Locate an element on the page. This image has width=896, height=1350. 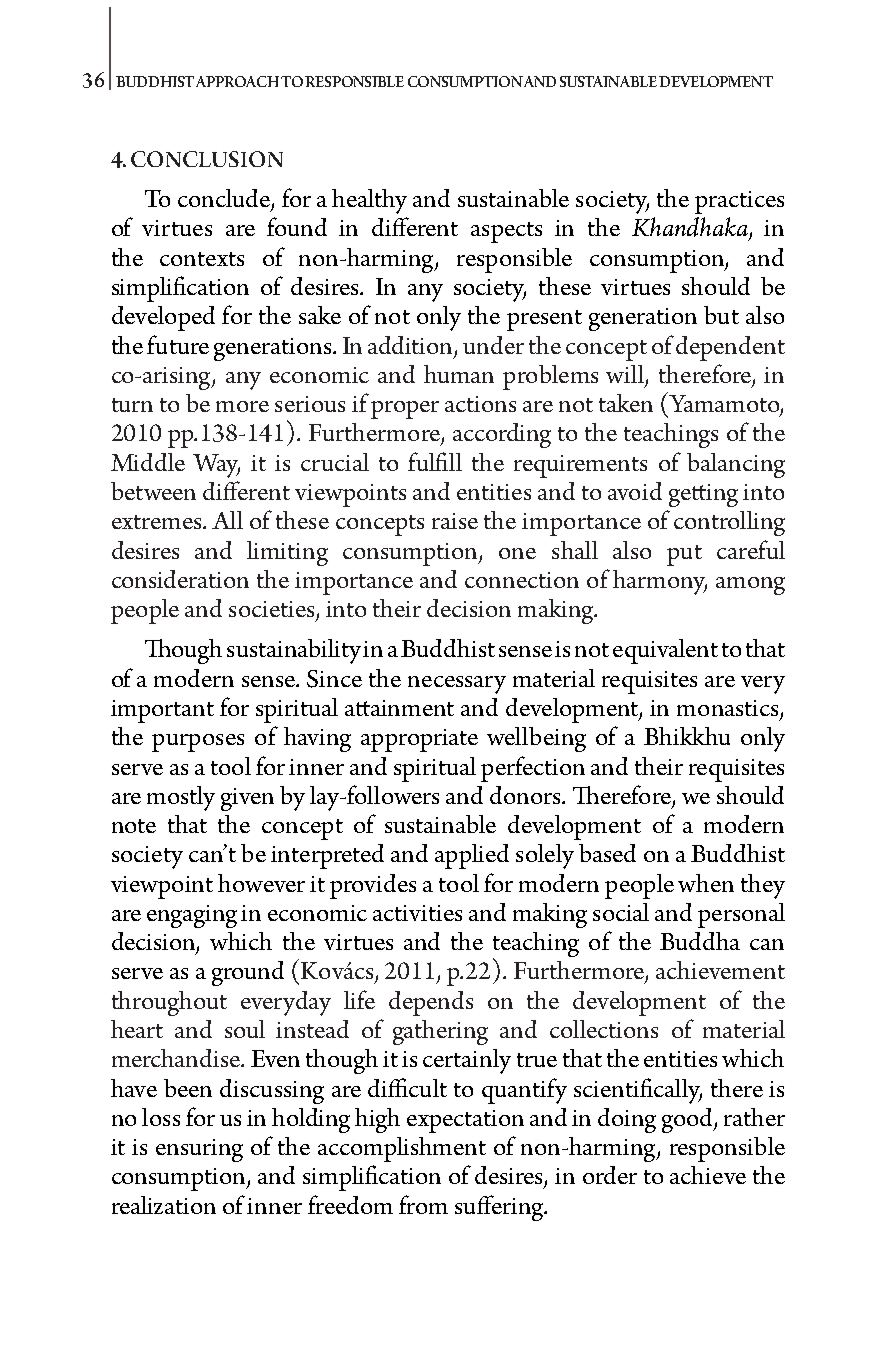
societies is located at coordinates (273, 610).
